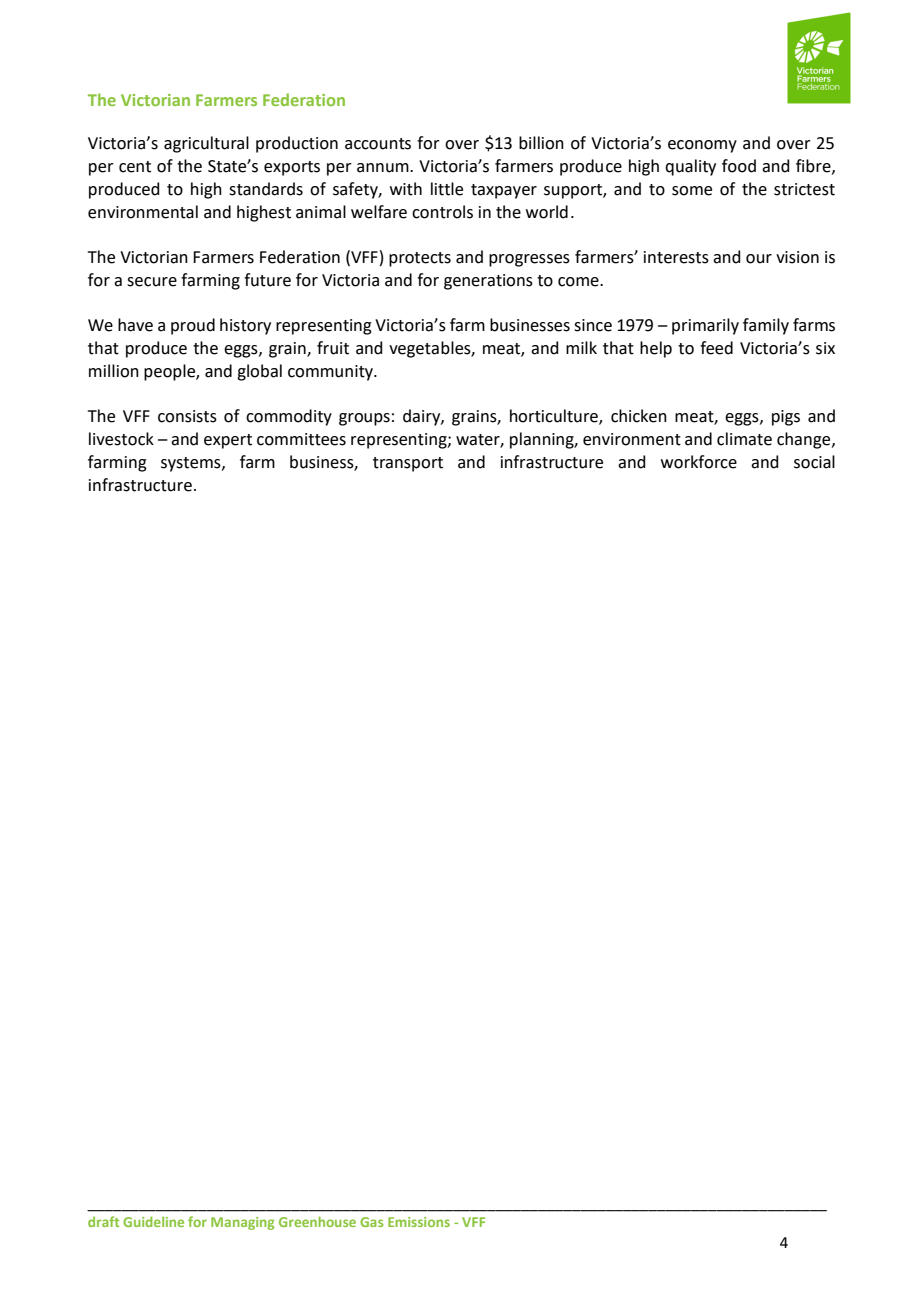  I want to click on draft, so click(103, 1221).
